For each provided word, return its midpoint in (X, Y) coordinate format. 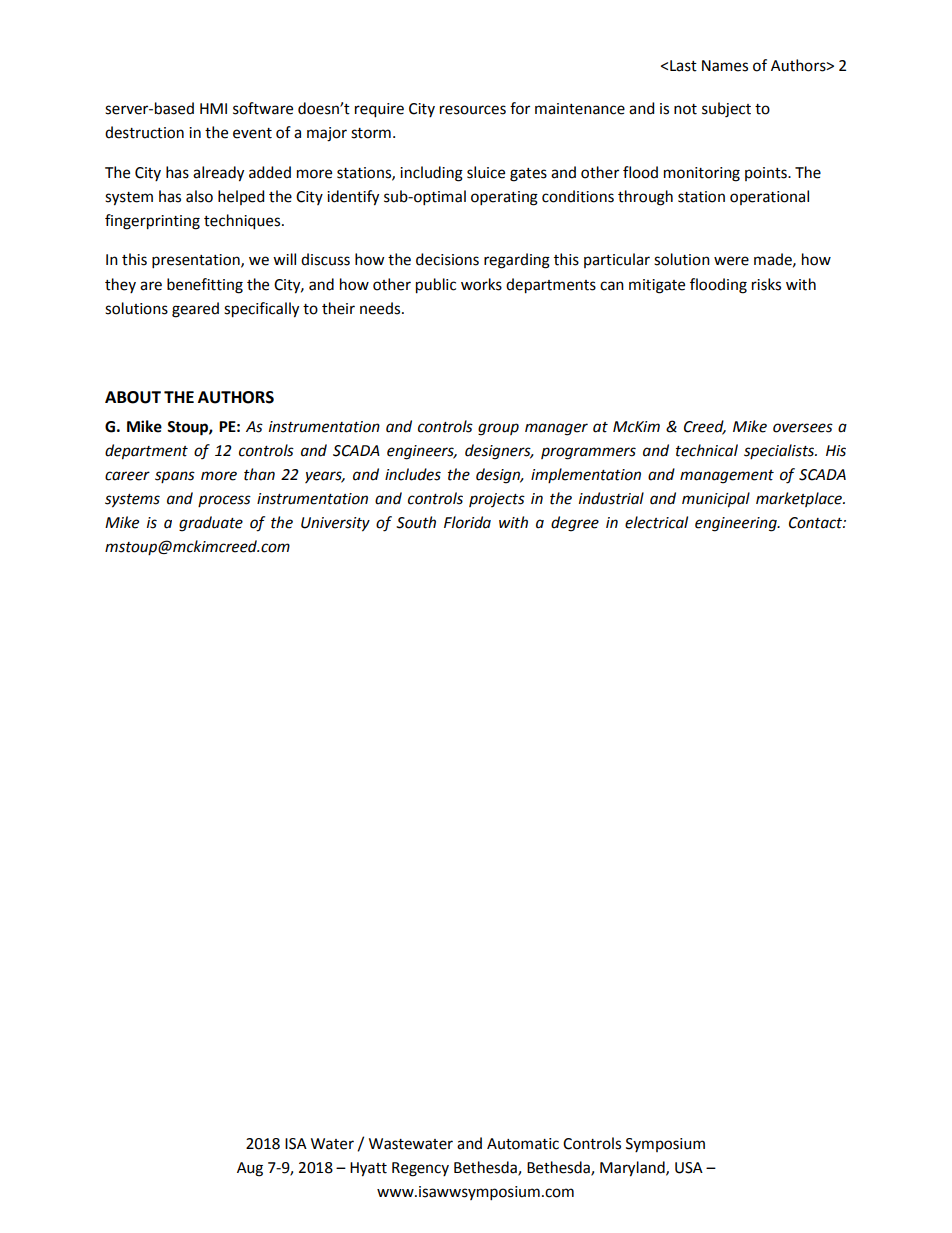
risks (766, 284)
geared (195, 310)
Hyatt (368, 1169)
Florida (467, 522)
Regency (420, 1169)
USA (689, 1168)
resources (473, 110)
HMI (213, 108)
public (436, 286)
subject (726, 110)
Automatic (523, 1144)
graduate (211, 524)
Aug (250, 1169)
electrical (656, 522)
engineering (737, 524)
